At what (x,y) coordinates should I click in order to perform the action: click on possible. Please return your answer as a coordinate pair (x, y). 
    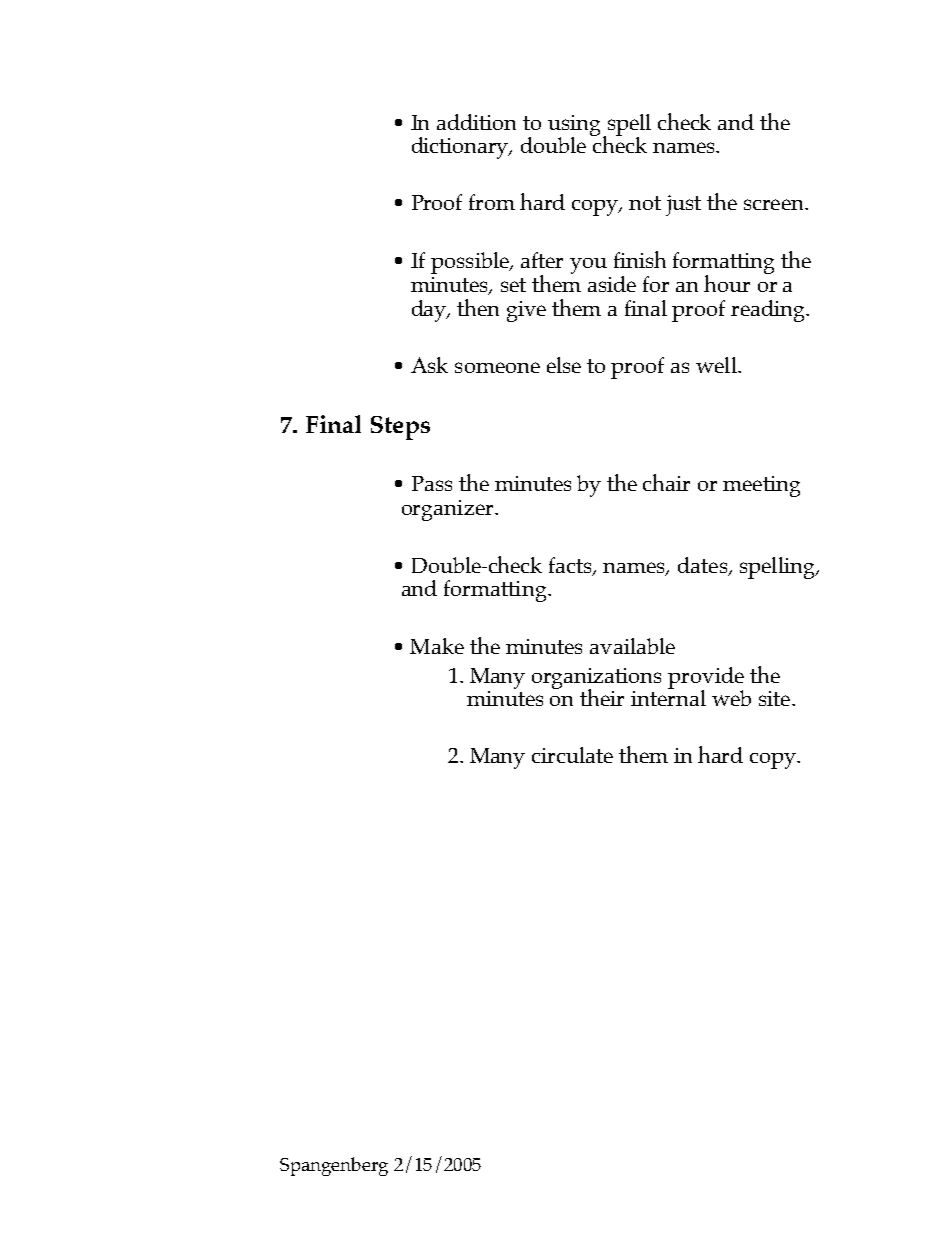
    Looking at the image, I should click on (471, 263).
